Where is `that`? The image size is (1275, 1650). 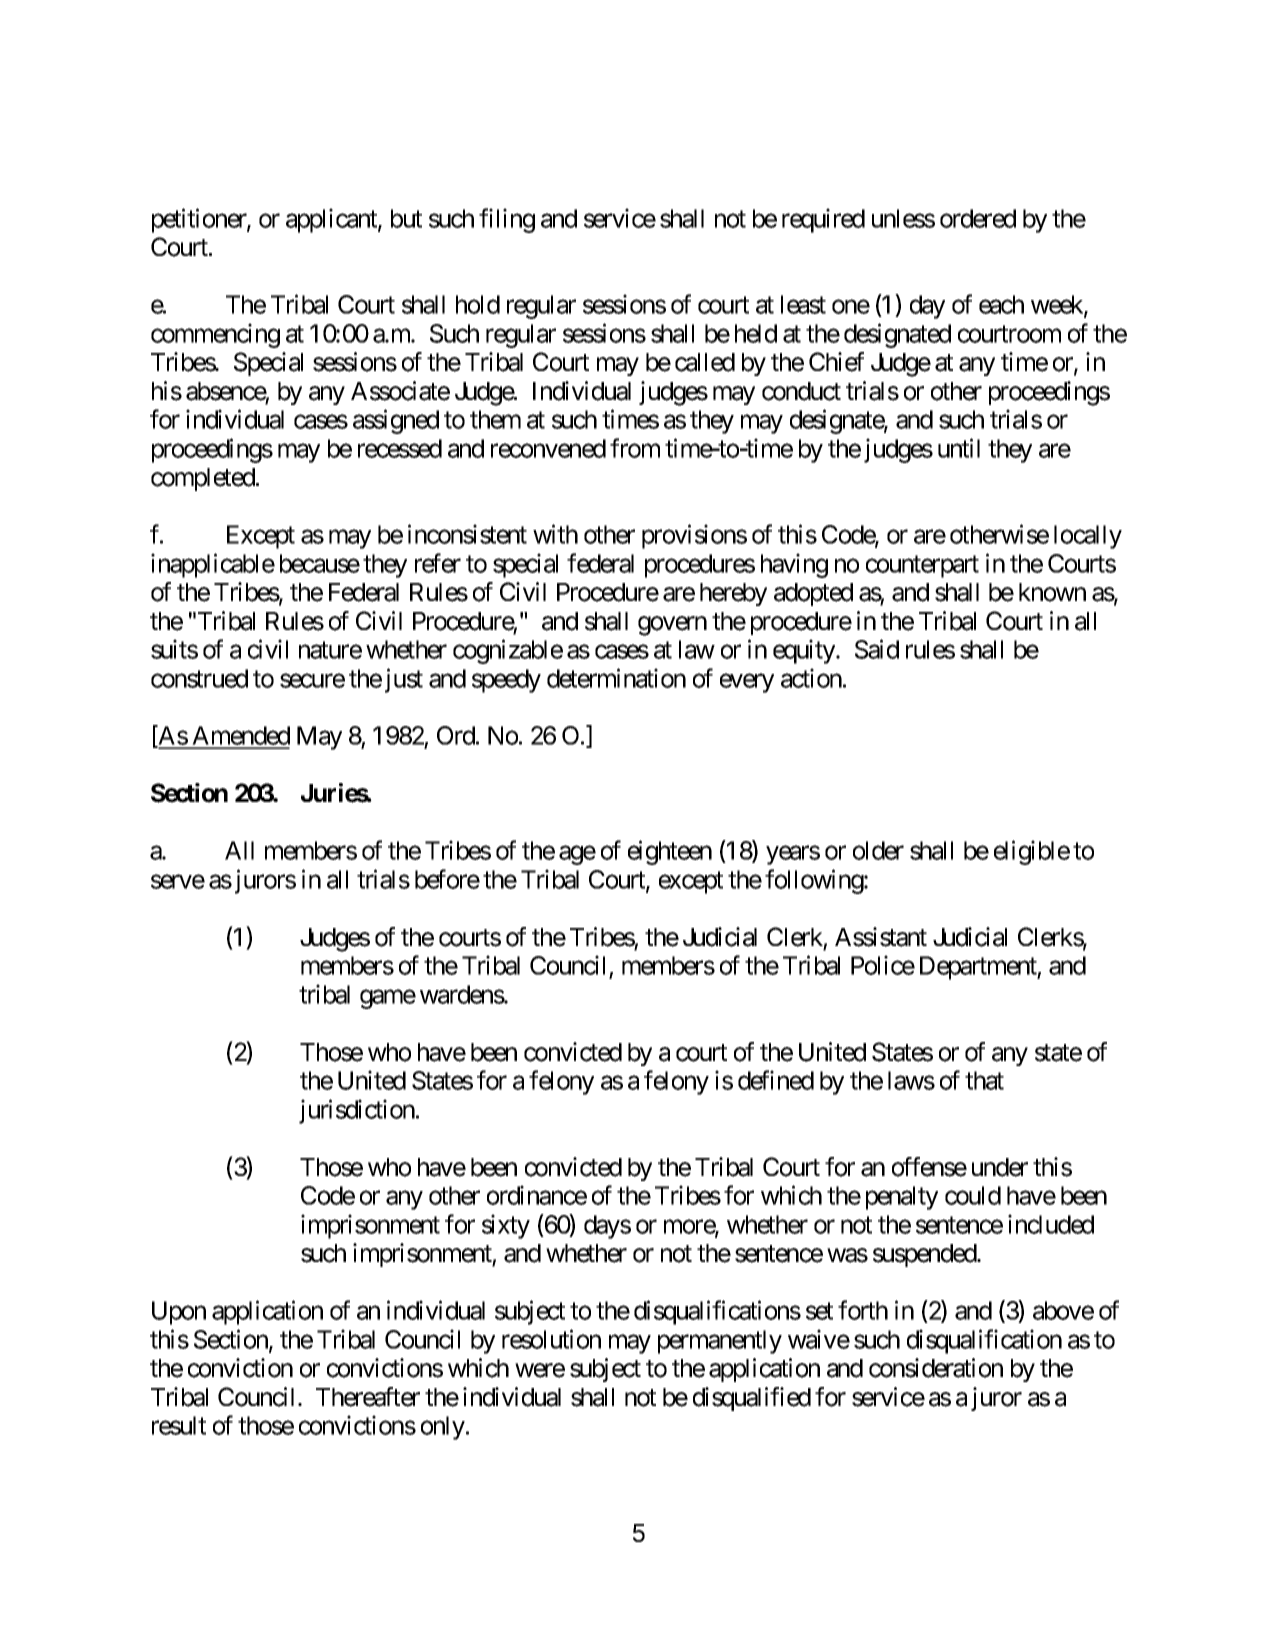
that is located at coordinates (984, 1080).
